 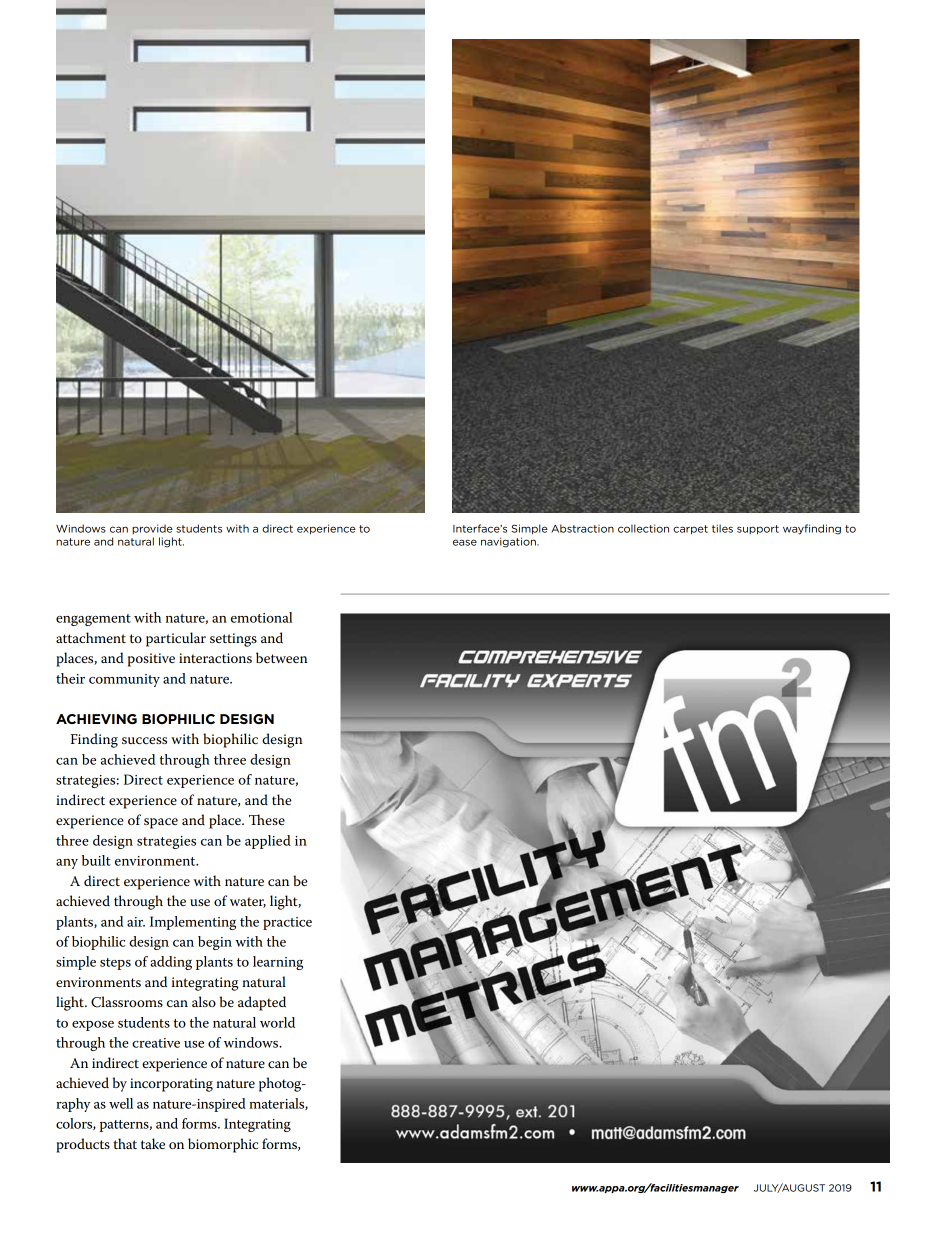 I want to click on between, so click(x=282, y=657).
